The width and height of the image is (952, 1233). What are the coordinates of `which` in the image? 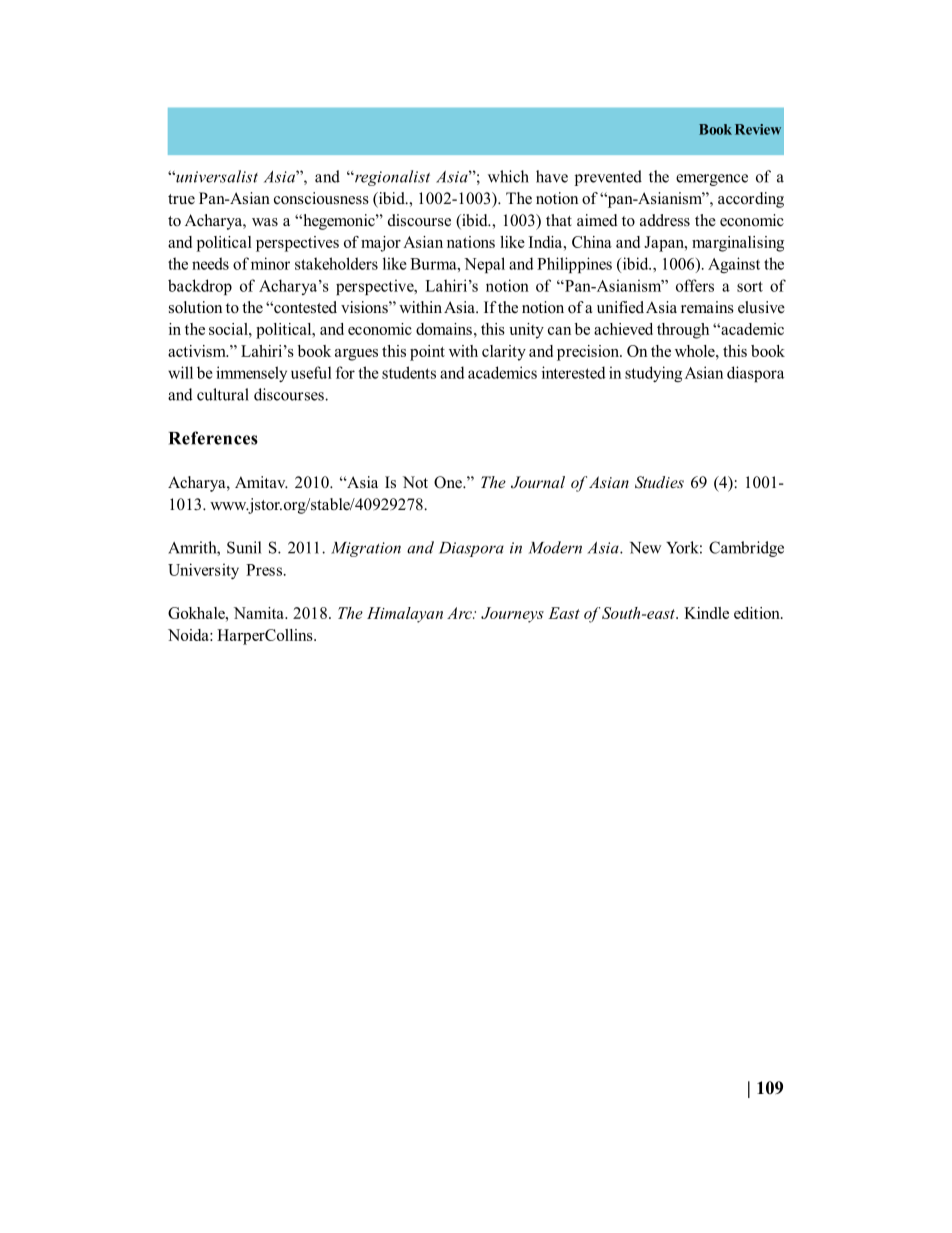 It's located at (508, 176).
